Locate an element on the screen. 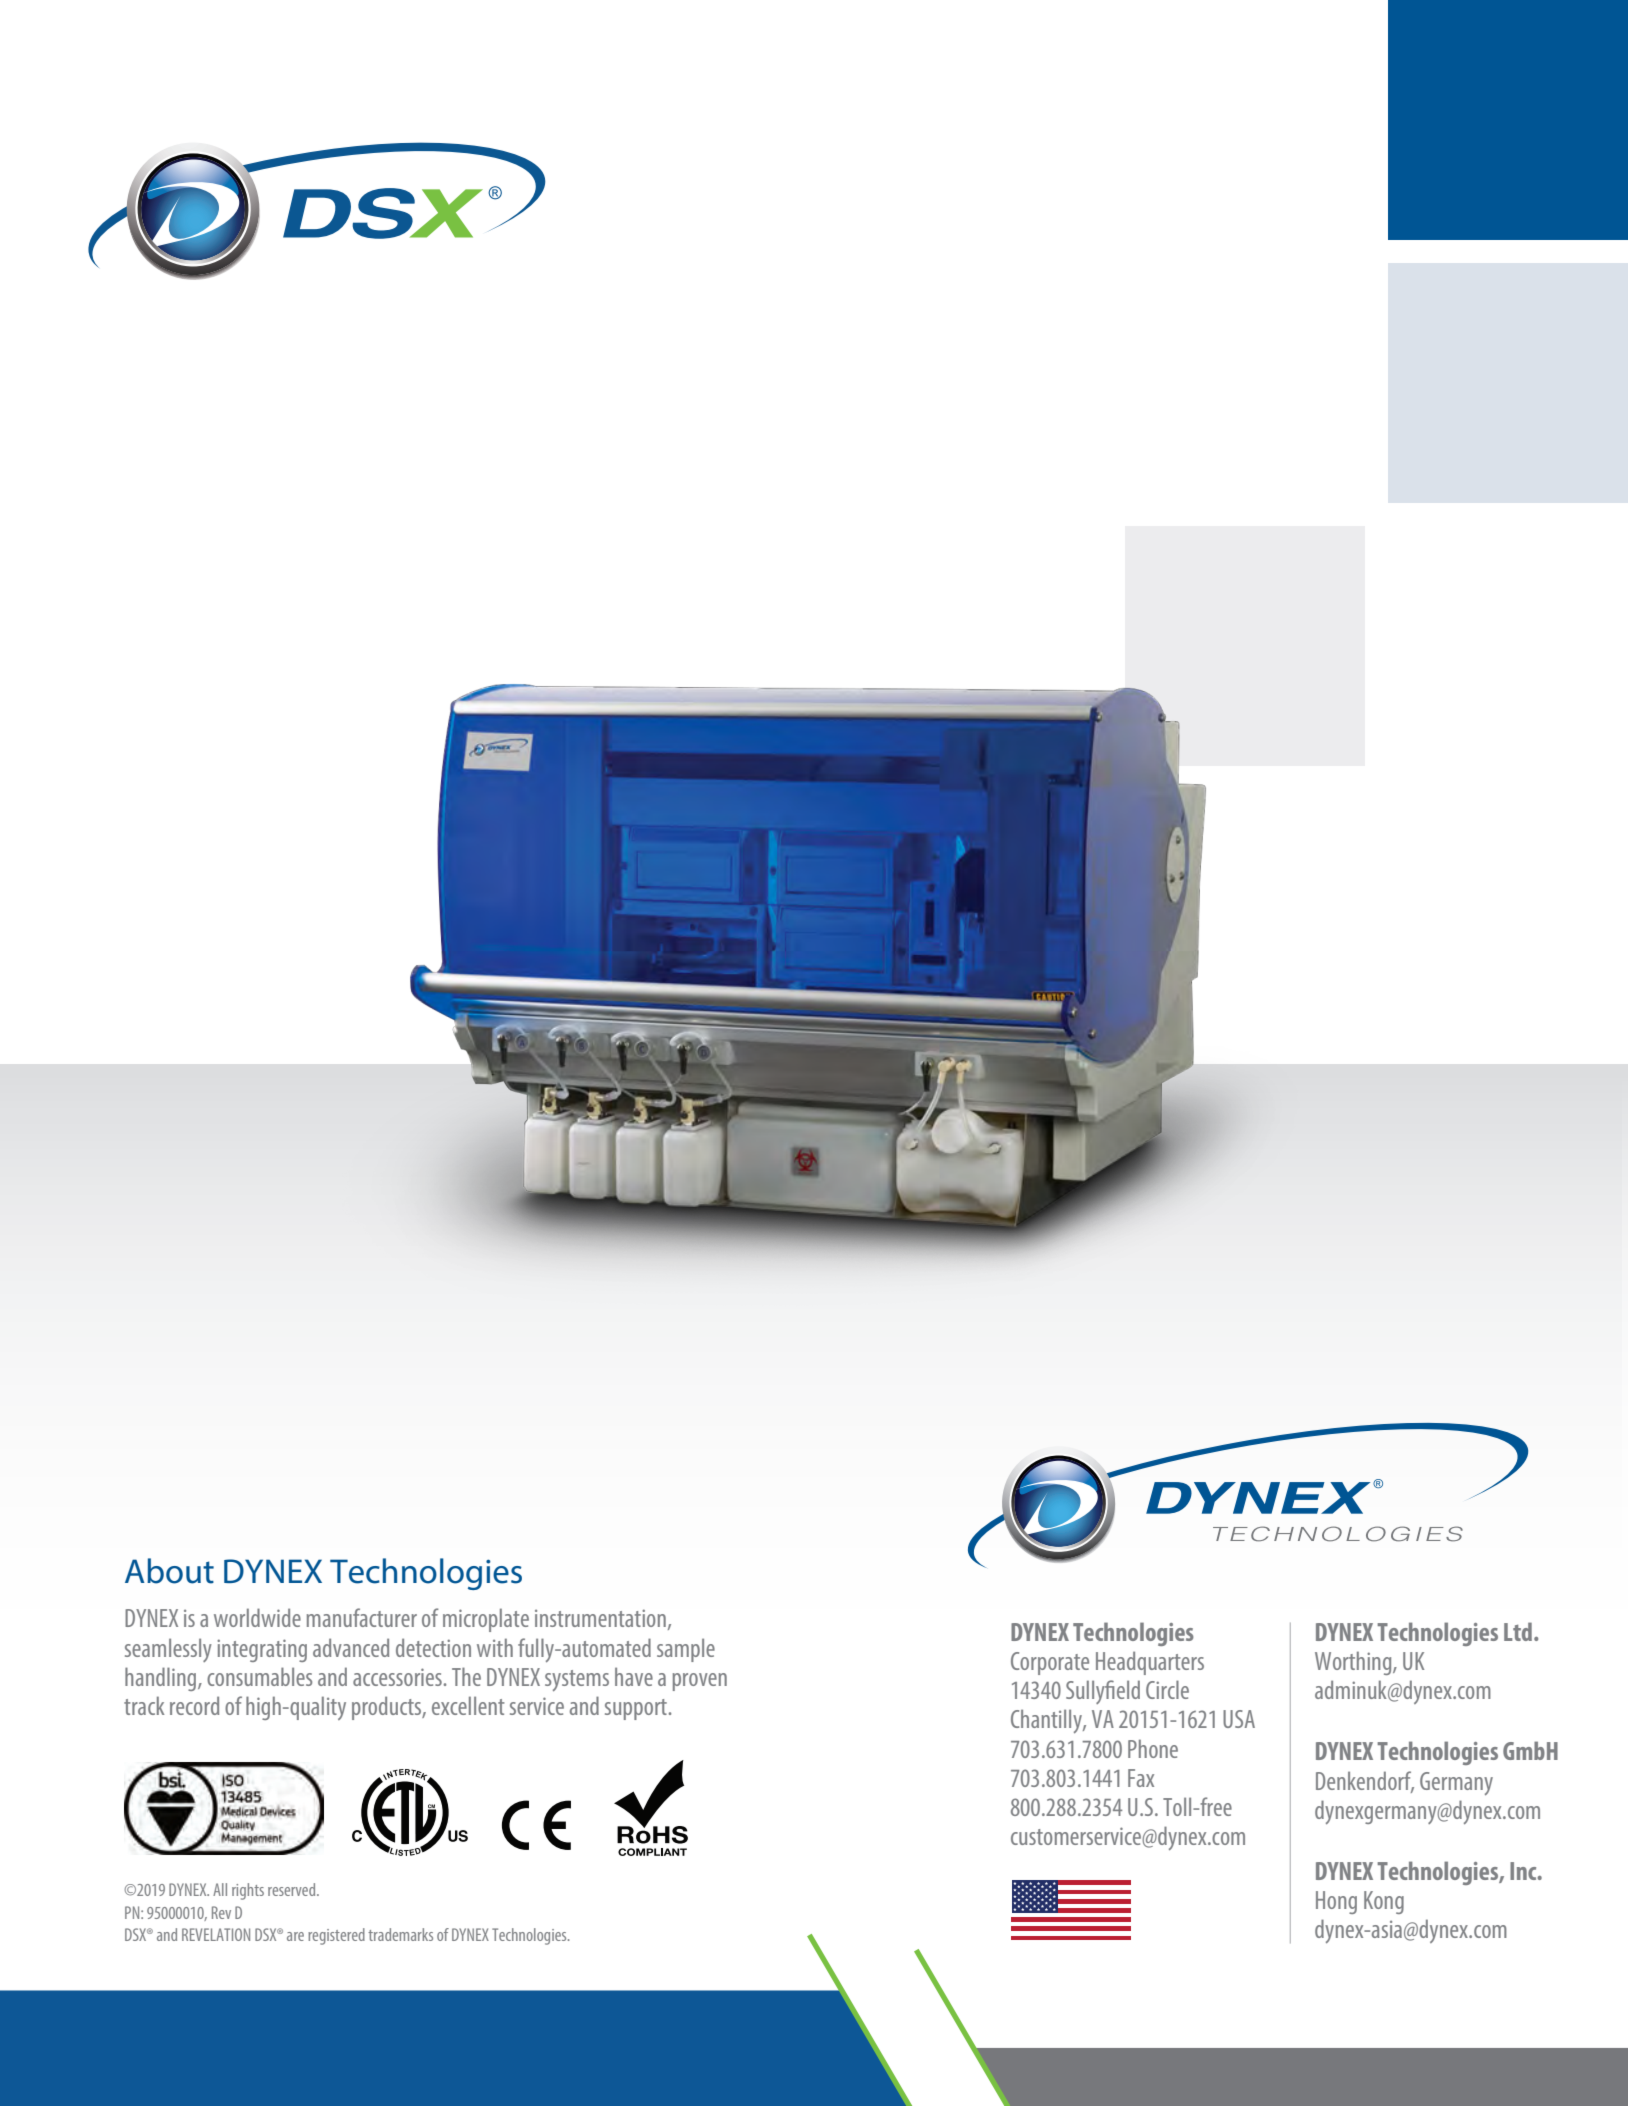  Ltd is located at coordinates (1519, 1631).
